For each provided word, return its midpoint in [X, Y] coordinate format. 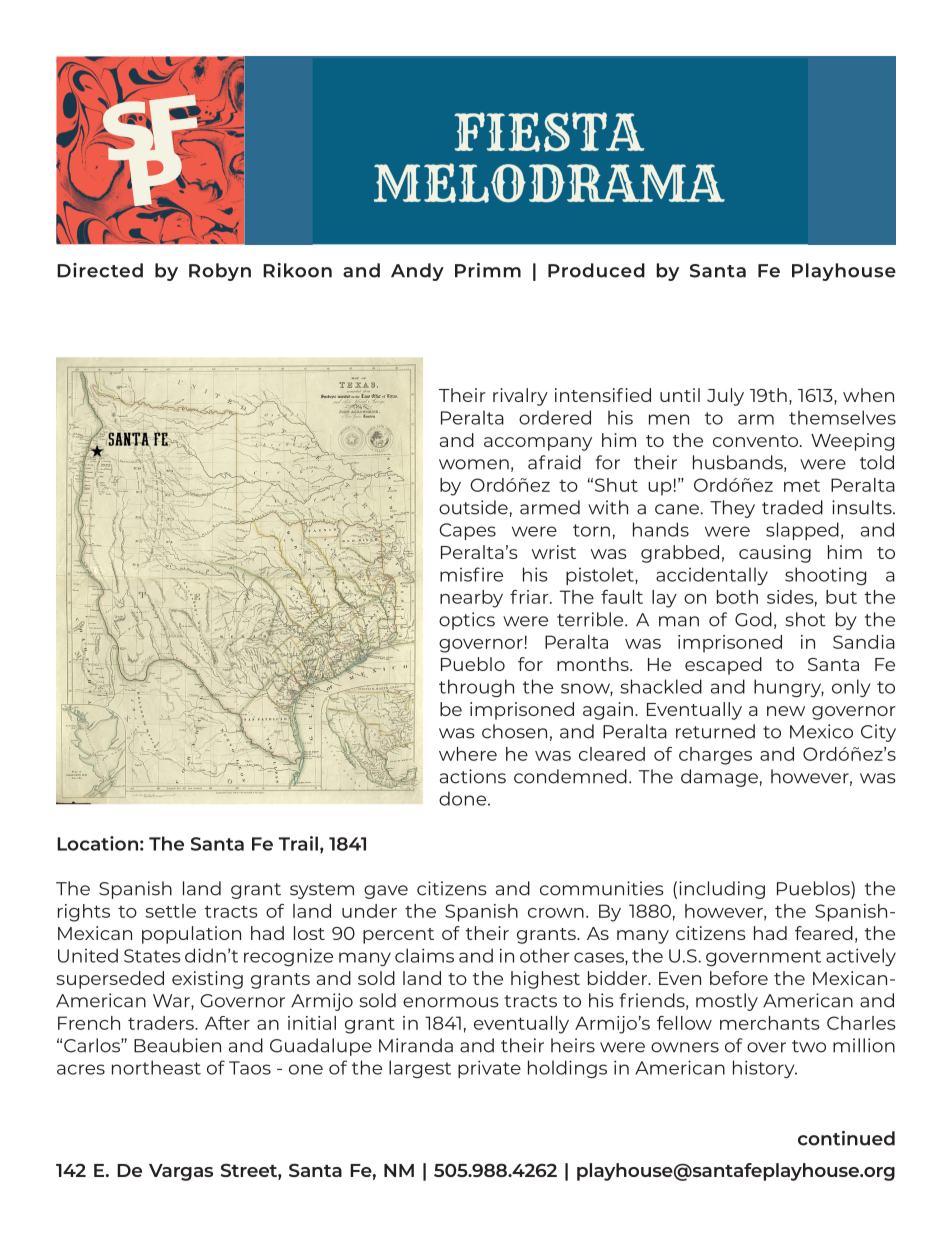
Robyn [220, 272]
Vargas [181, 1172]
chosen [514, 731]
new [786, 711]
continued [846, 1138]
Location [97, 843]
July [725, 397]
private [489, 1069]
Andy [417, 272]
